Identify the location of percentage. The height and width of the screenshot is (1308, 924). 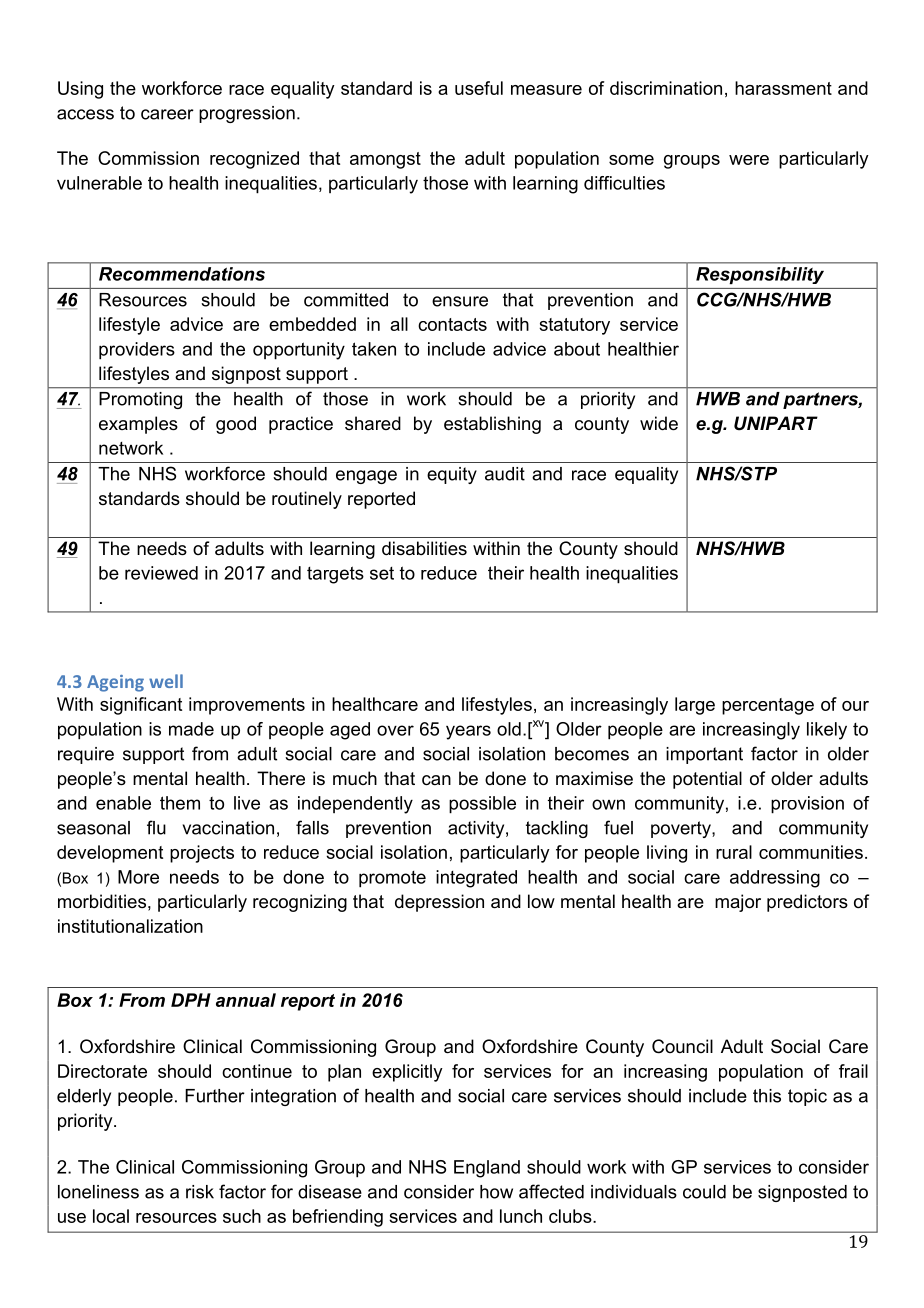
(768, 706).
